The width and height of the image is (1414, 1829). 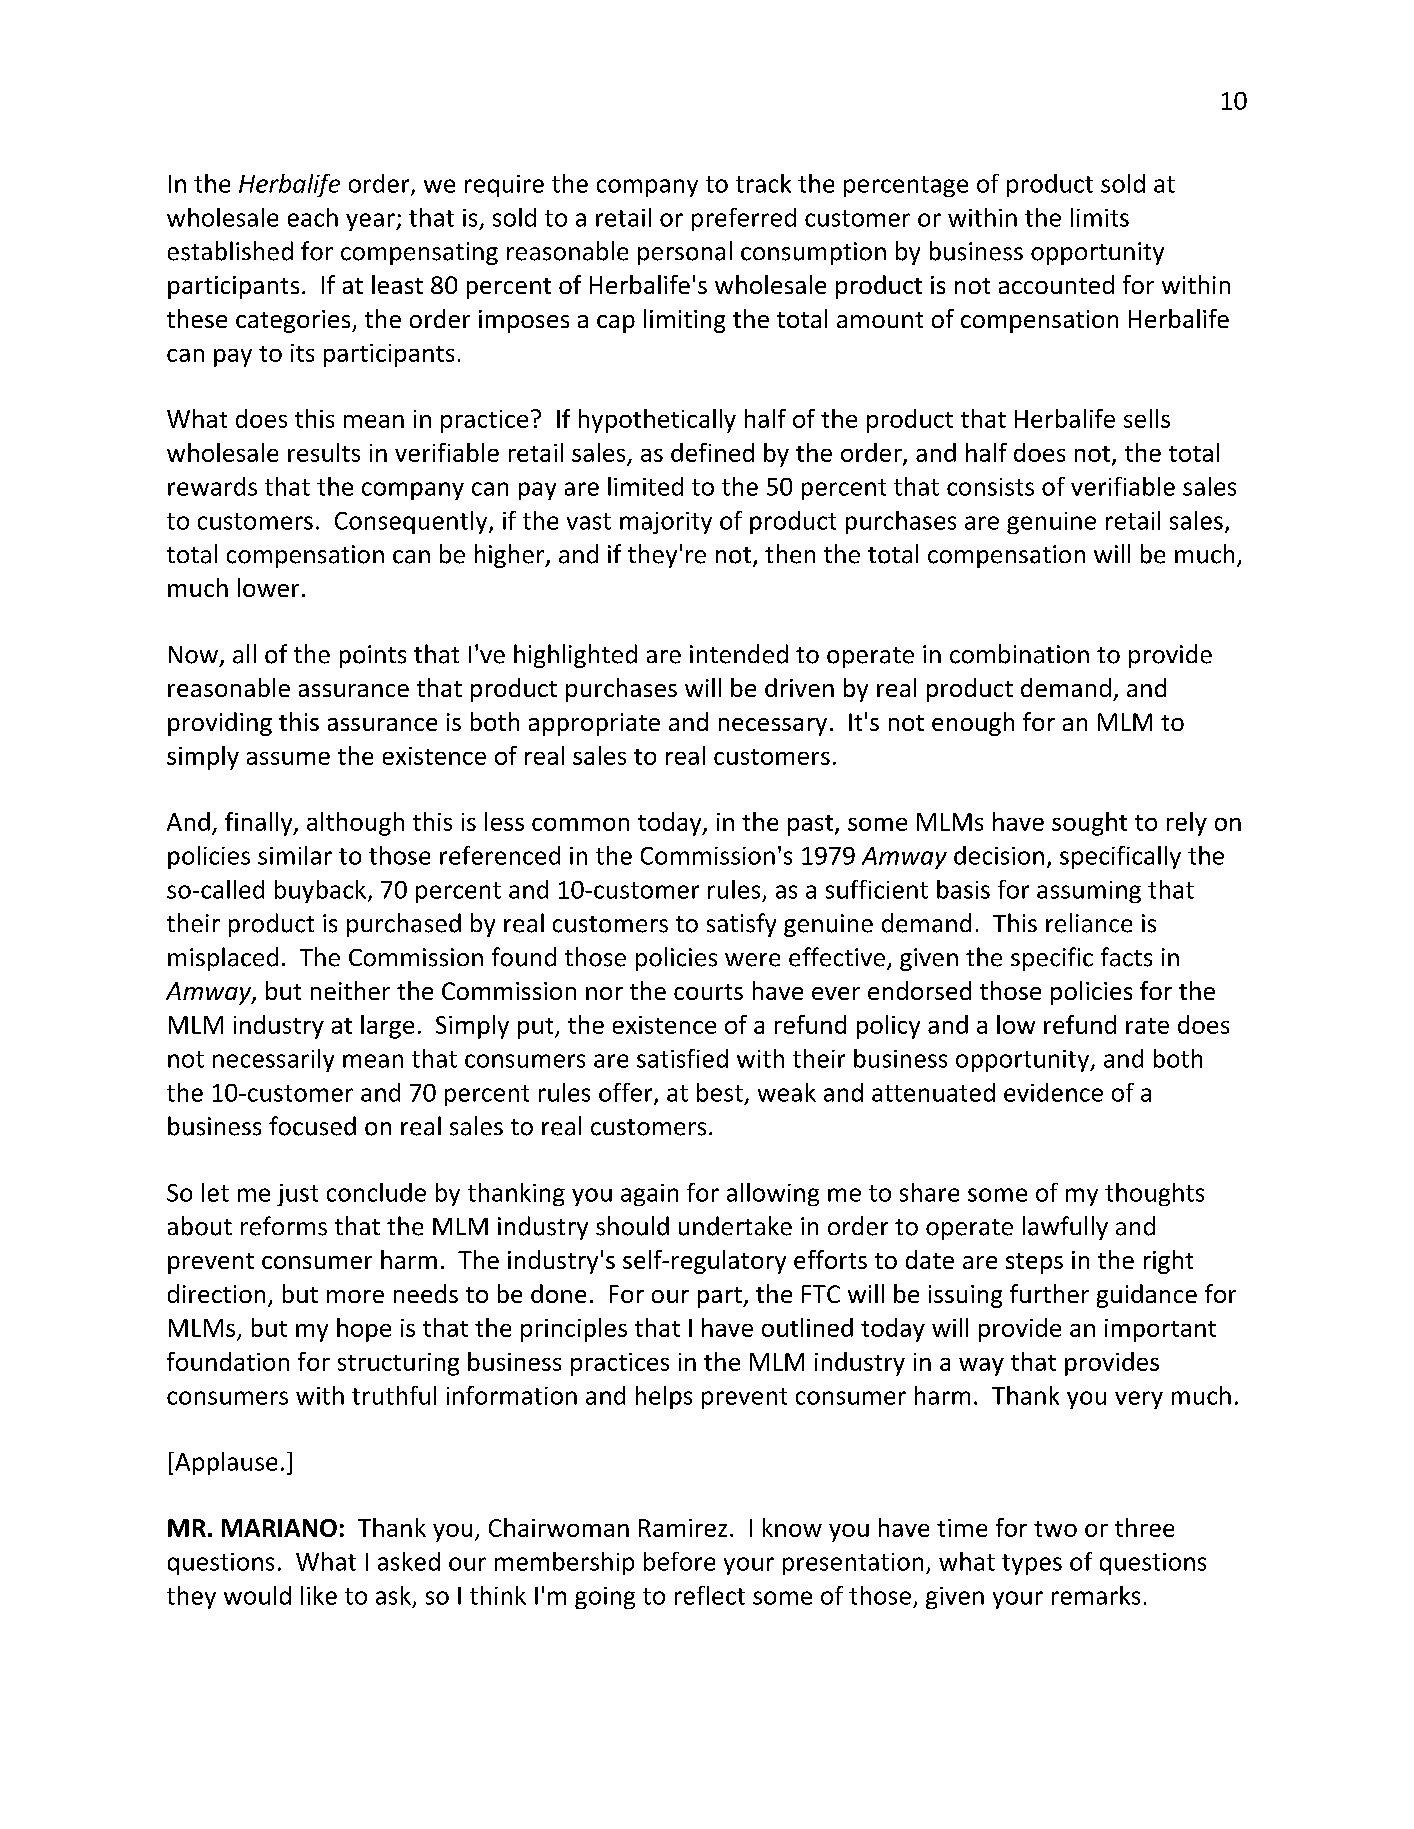 I want to click on buyback, so click(x=322, y=891).
